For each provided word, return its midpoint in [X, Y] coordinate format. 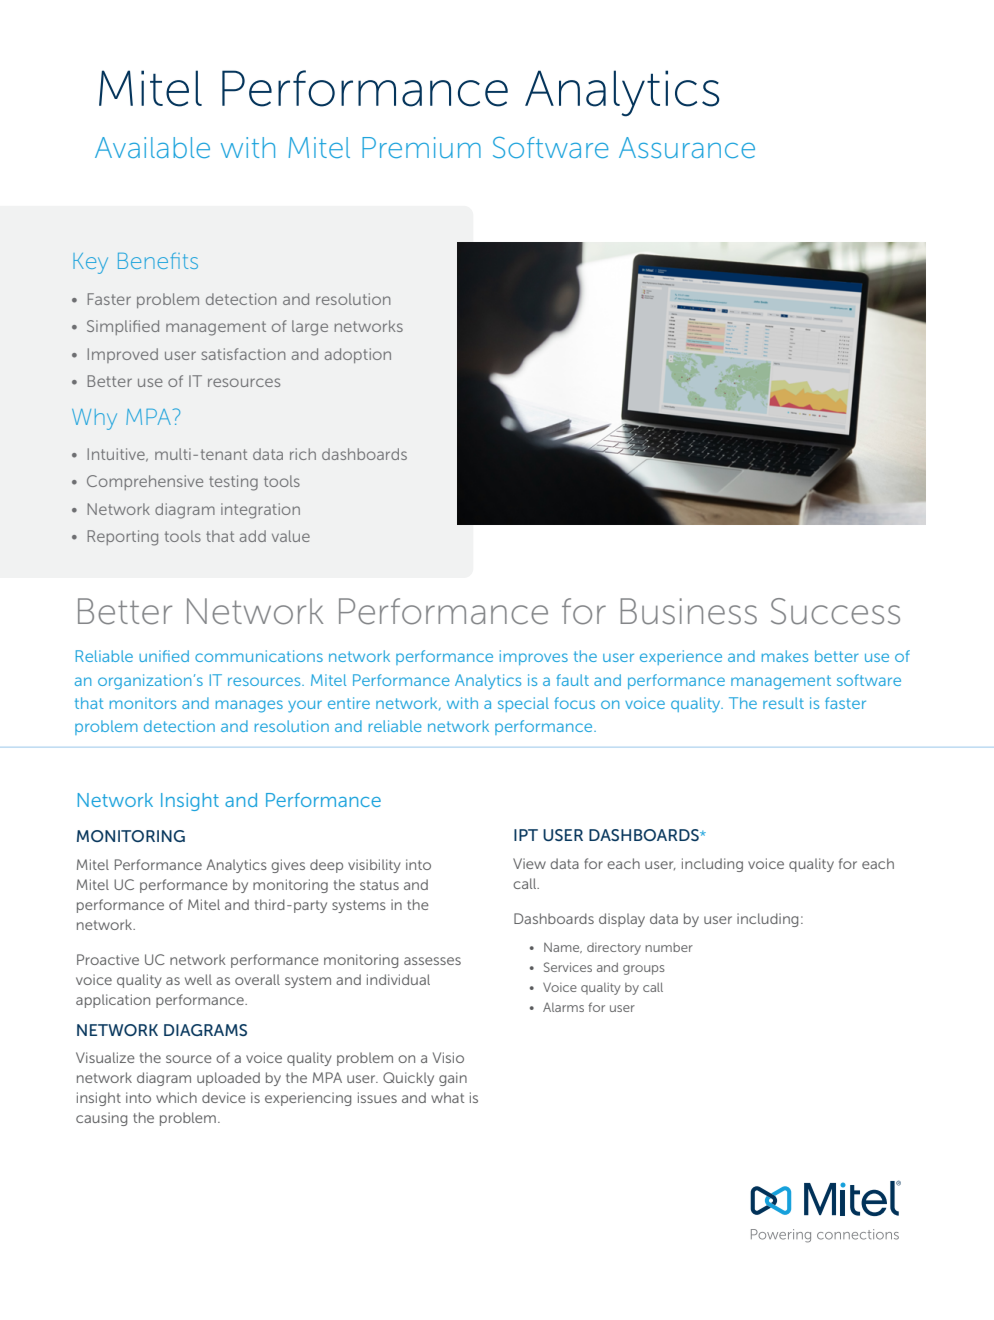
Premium [421, 147]
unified [164, 656]
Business [688, 611]
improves [534, 657]
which [176, 1097]
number [669, 947]
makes [785, 656]
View [529, 863]
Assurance [687, 147]
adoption [358, 355]
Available [152, 147]
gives [288, 866]
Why [94, 419]
